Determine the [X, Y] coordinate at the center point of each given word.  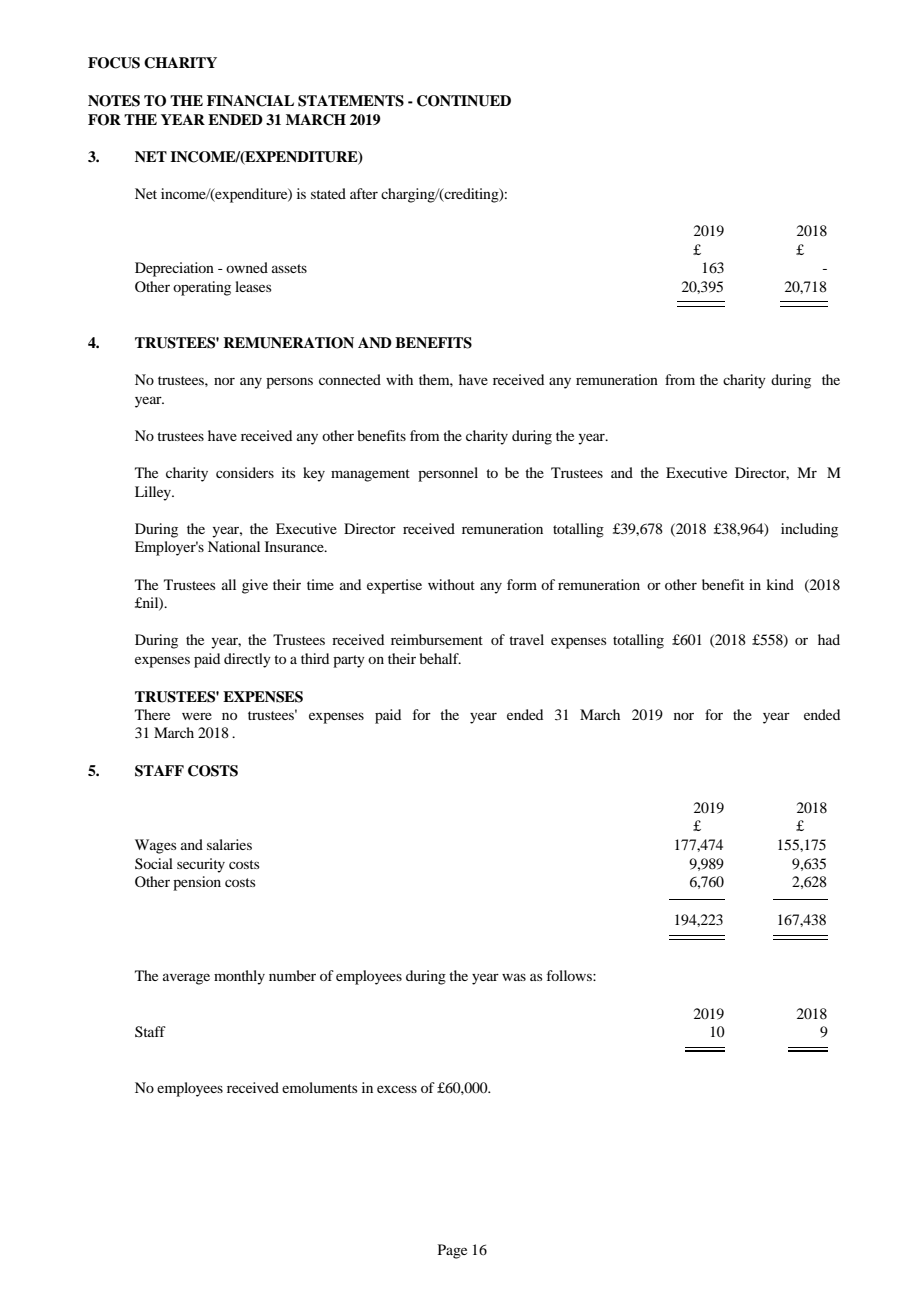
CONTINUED [464, 101]
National [234, 546]
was [514, 977]
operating [202, 288]
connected [350, 379]
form [522, 584]
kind [780, 584]
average [186, 979]
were [197, 716]
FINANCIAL [250, 101]
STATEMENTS [351, 101]
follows [570, 975]
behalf [440, 658]
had [829, 639]
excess [397, 1089]
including [809, 530]
